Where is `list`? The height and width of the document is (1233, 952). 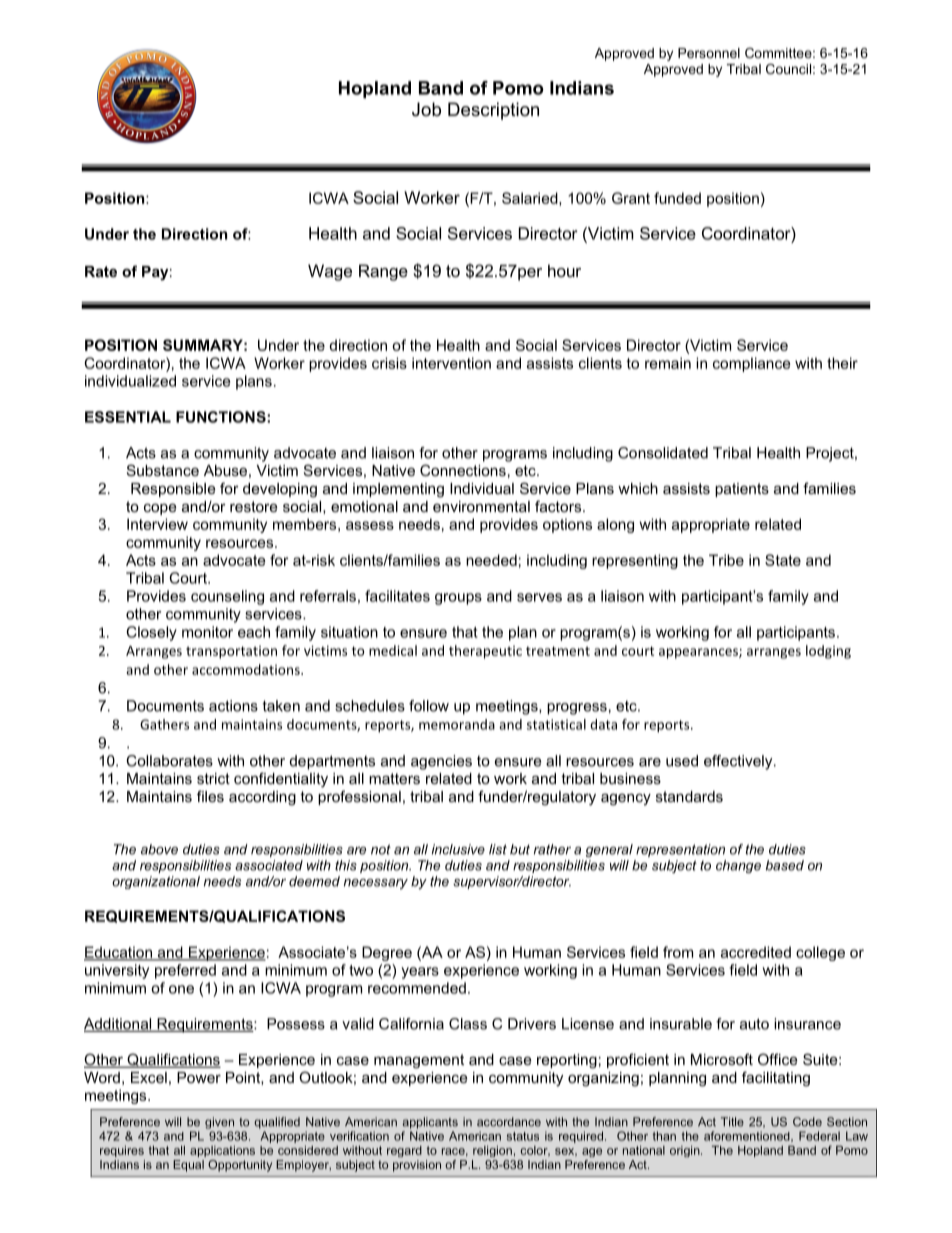 list is located at coordinates (498, 849).
